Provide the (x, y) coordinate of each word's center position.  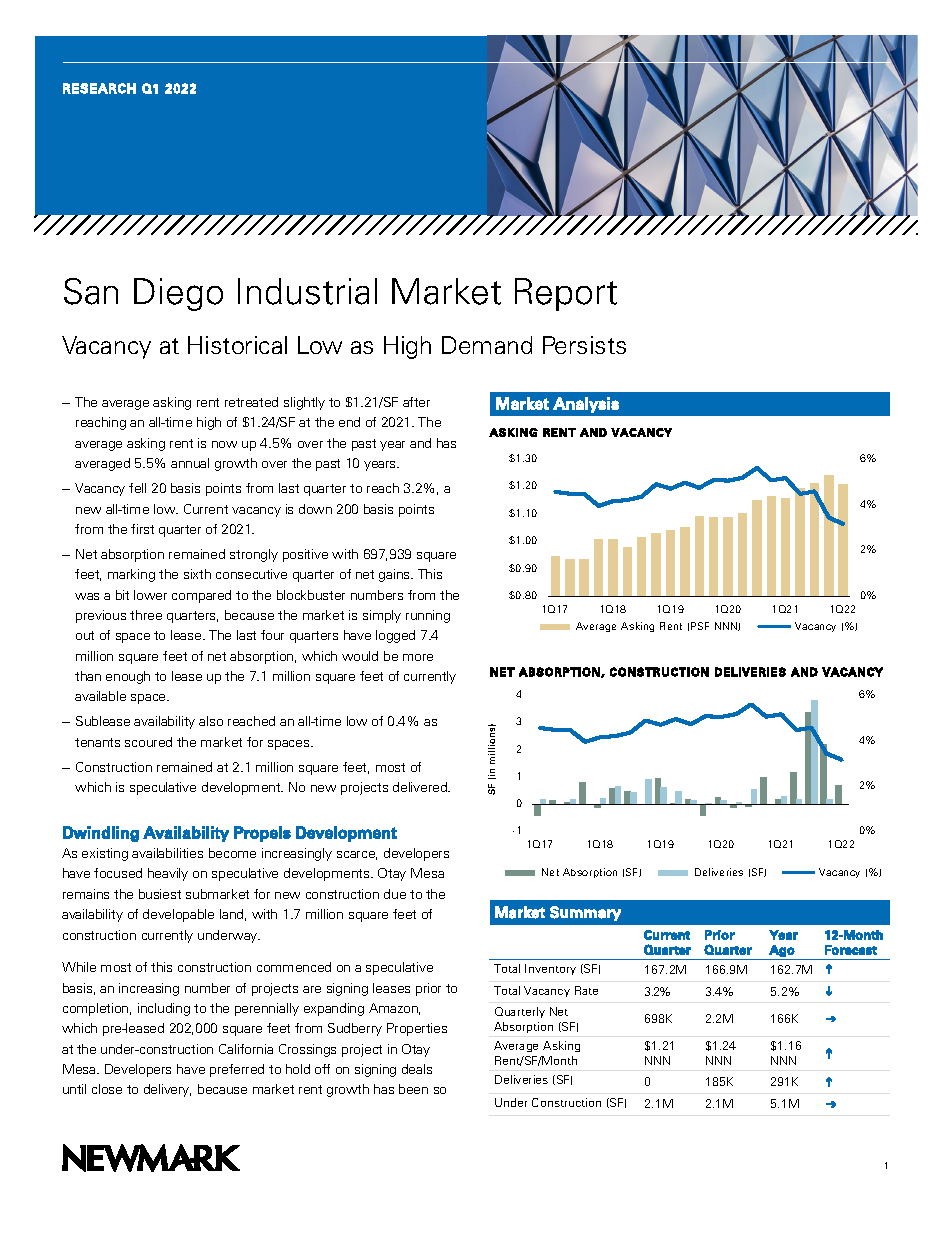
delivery (167, 1090)
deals (417, 1069)
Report (566, 294)
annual (190, 463)
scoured (148, 742)
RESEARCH (99, 88)
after (416, 402)
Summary (585, 913)
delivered (421, 787)
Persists (584, 345)
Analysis (586, 405)
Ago (782, 951)
